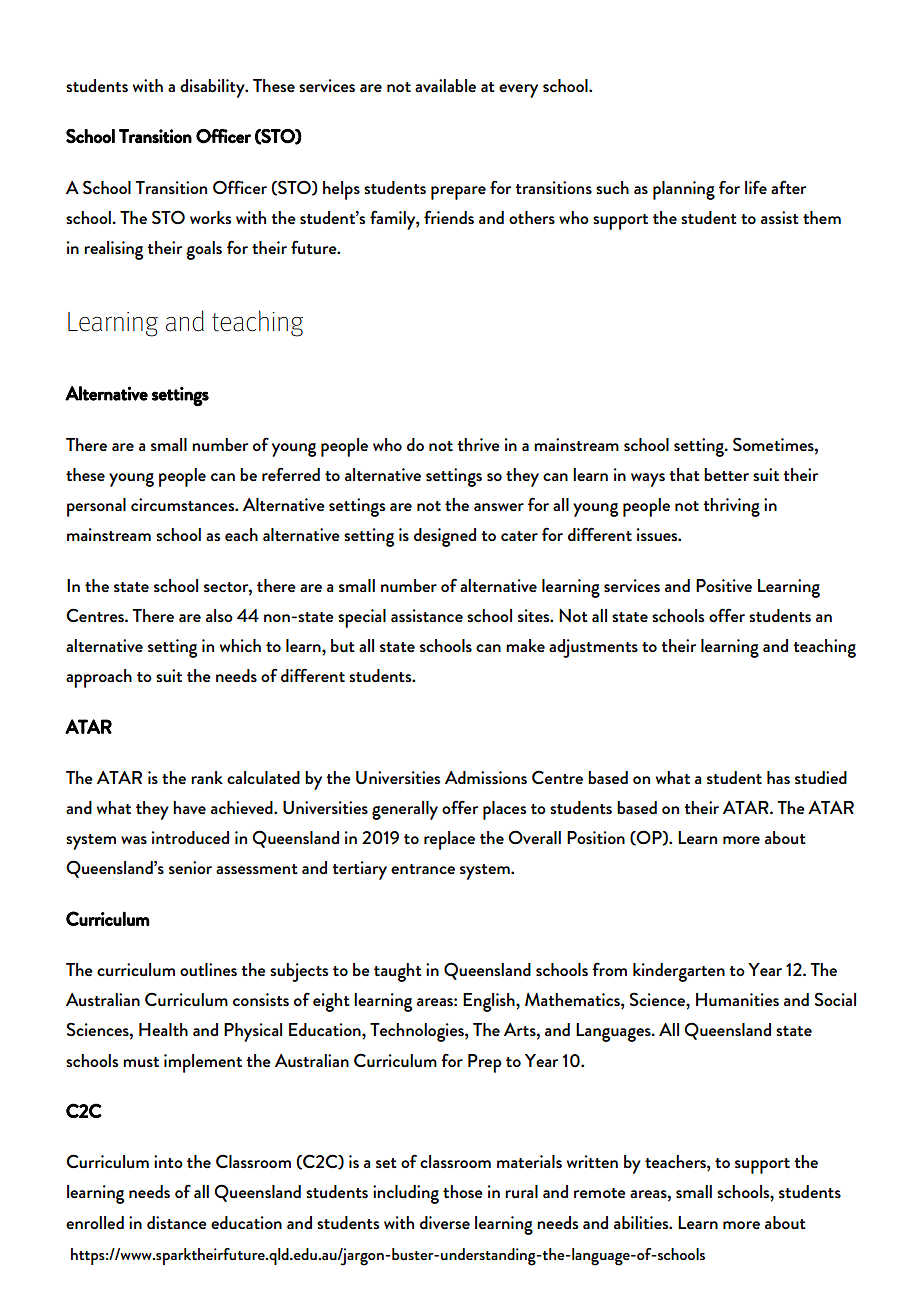 This screenshot has height=1308, width=924. What do you see at coordinates (213, 88) in the screenshot?
I see `disability` at bounding box center [213, 88].
